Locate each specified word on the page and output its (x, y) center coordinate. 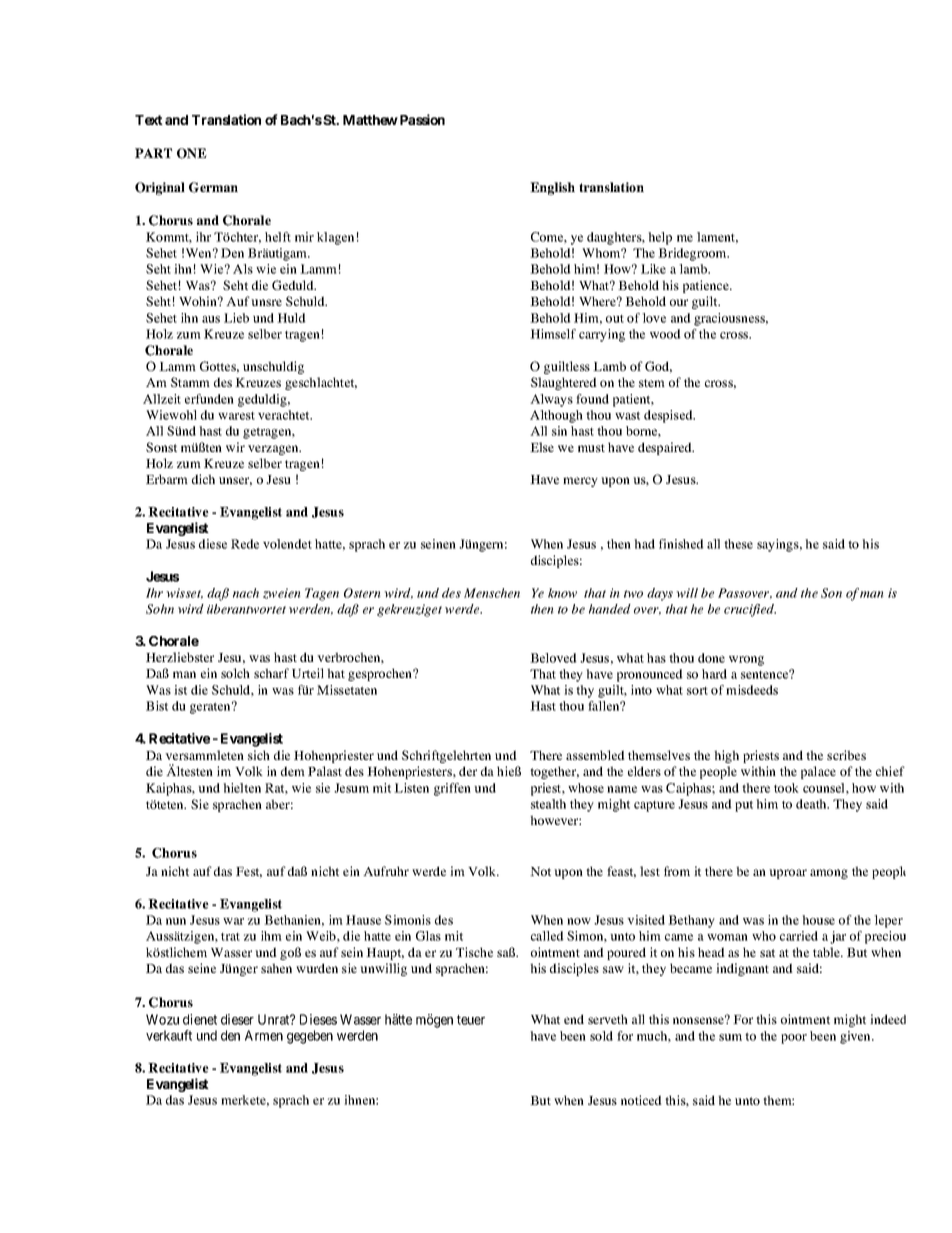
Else (542, 447)
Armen (264, 1035)
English (552, 188)
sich (259, 755)
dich (203, 479)
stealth (548, 804)
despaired (666, 448)
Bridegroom (693, 254)
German (213, 187)
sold (601, 1036)
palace (818, 772)
